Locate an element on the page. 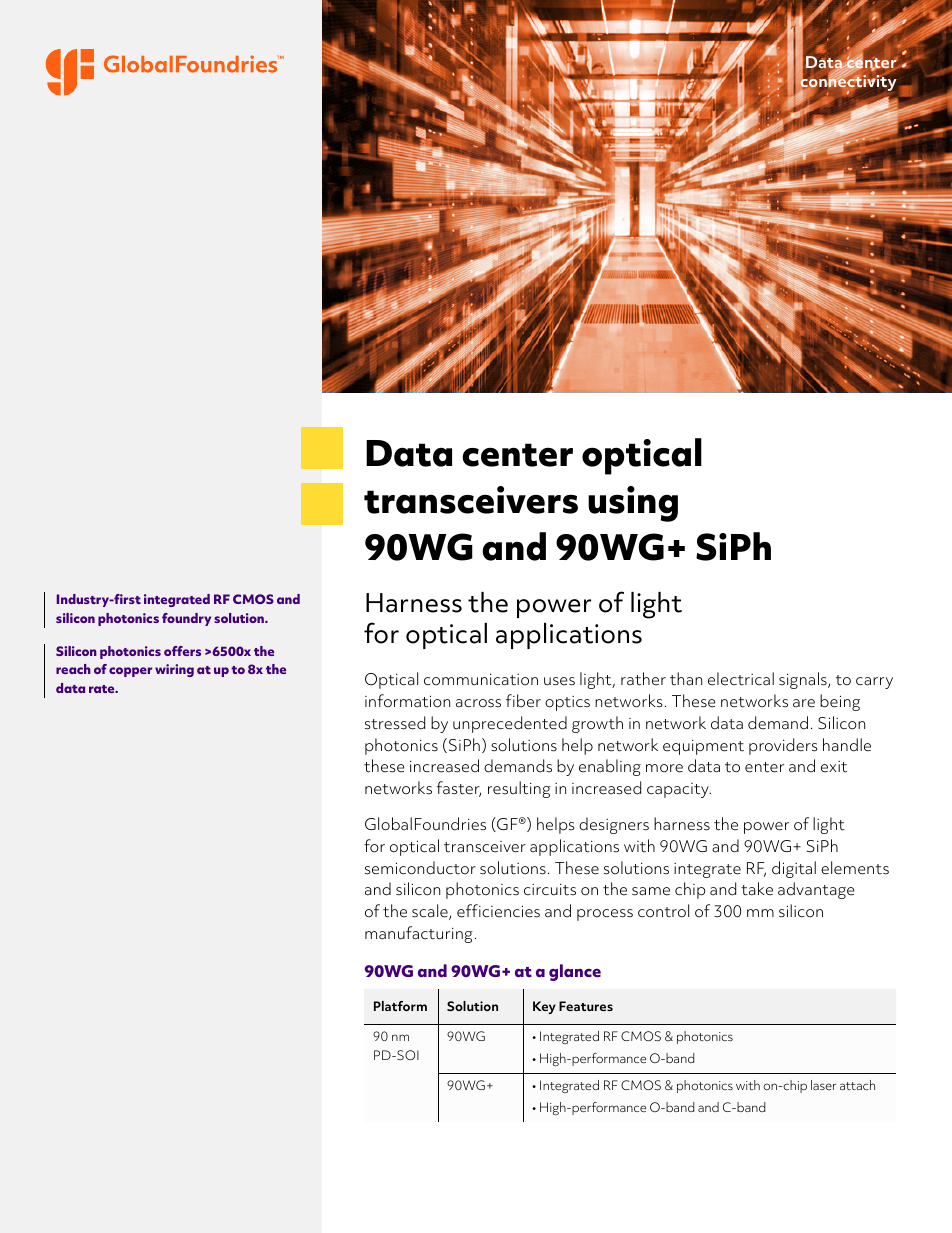 The image size is (952, 1233). using is located at coordinates (633, 504).
